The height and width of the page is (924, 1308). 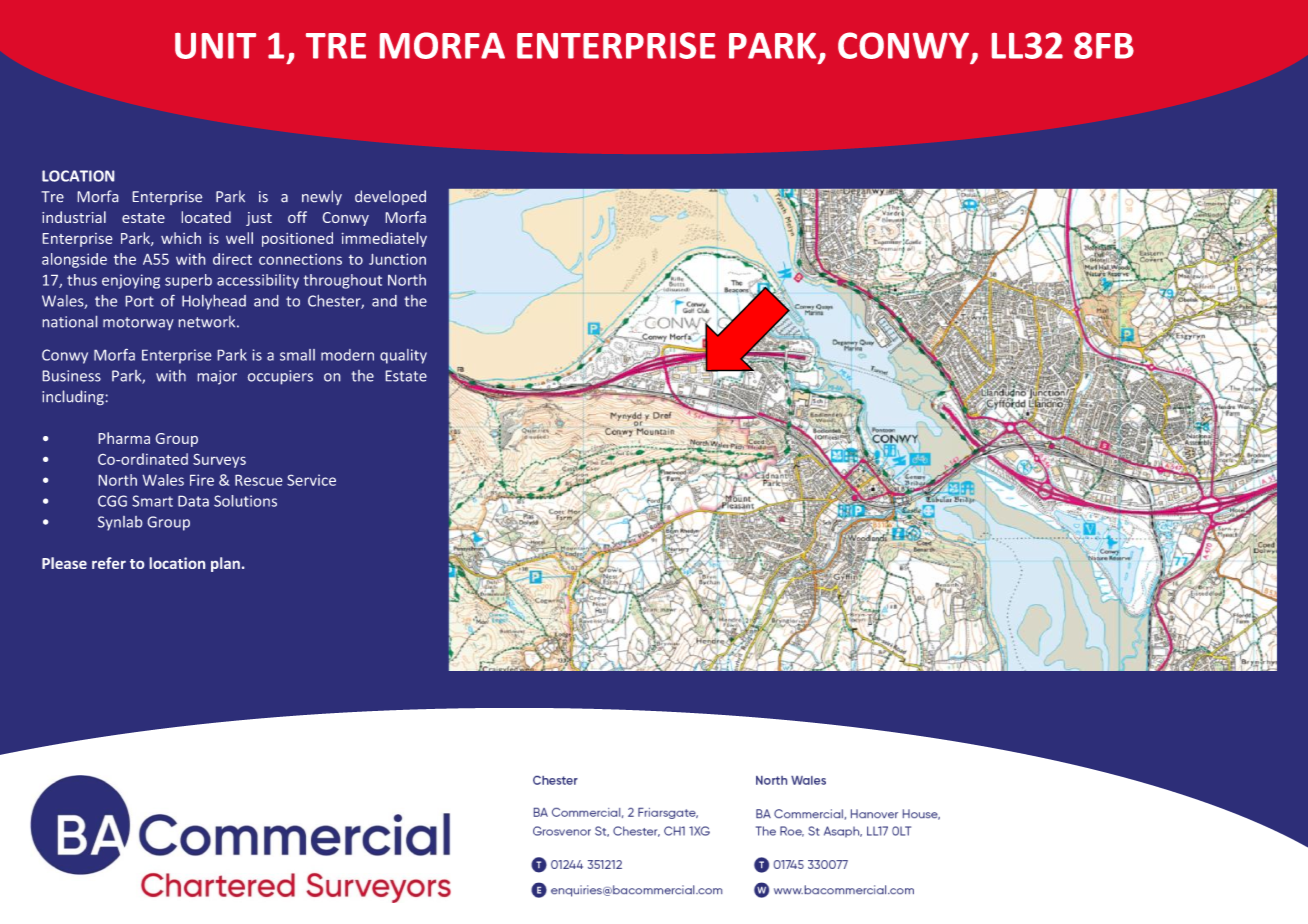 What do you see at coordinates (215, 46) in the page?
I see `UNIT` at bounding box center [215, 46].
